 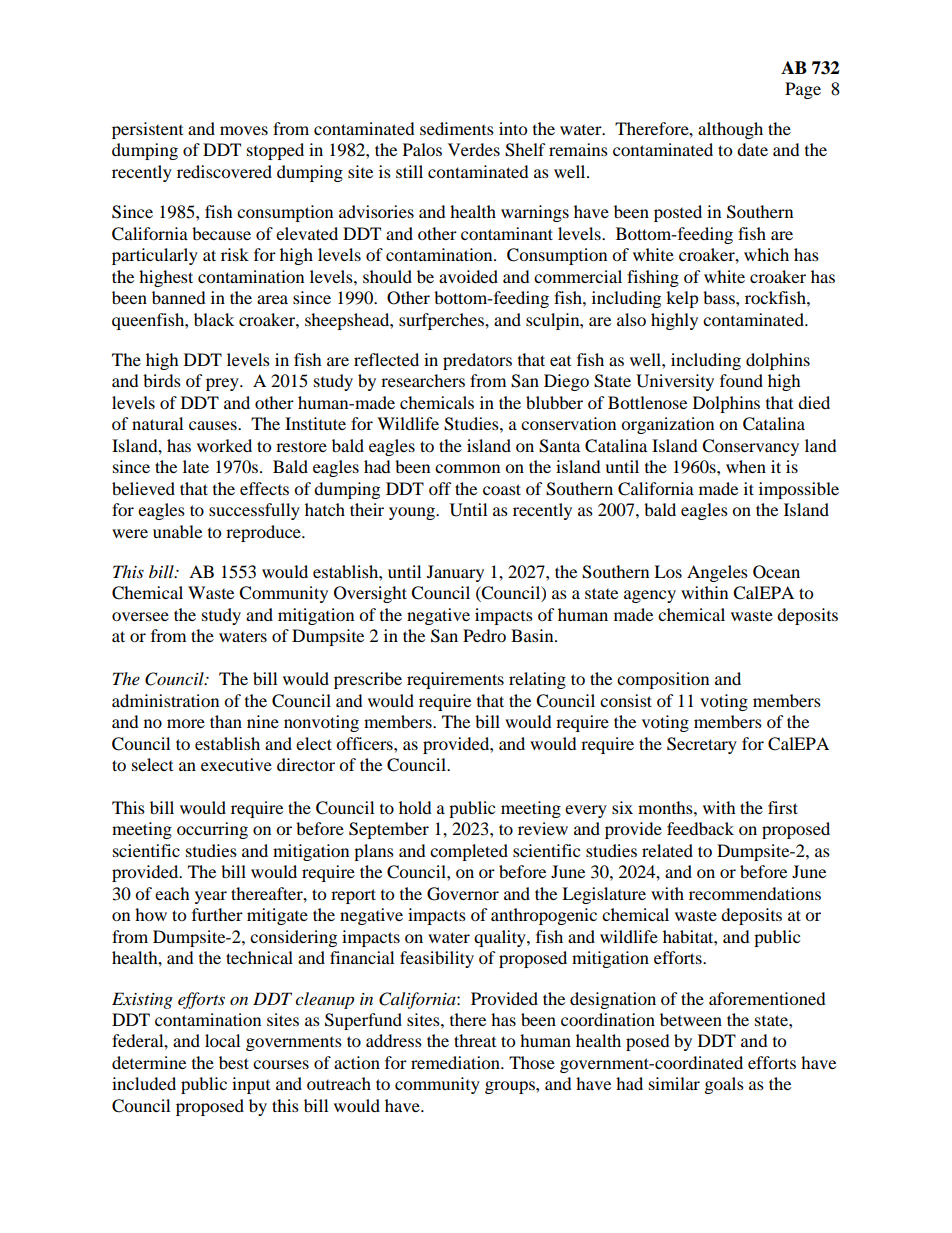 What do you see at coordinates (234, 1062) in the document?
I see `best` at bounding box center [234, 1062].
